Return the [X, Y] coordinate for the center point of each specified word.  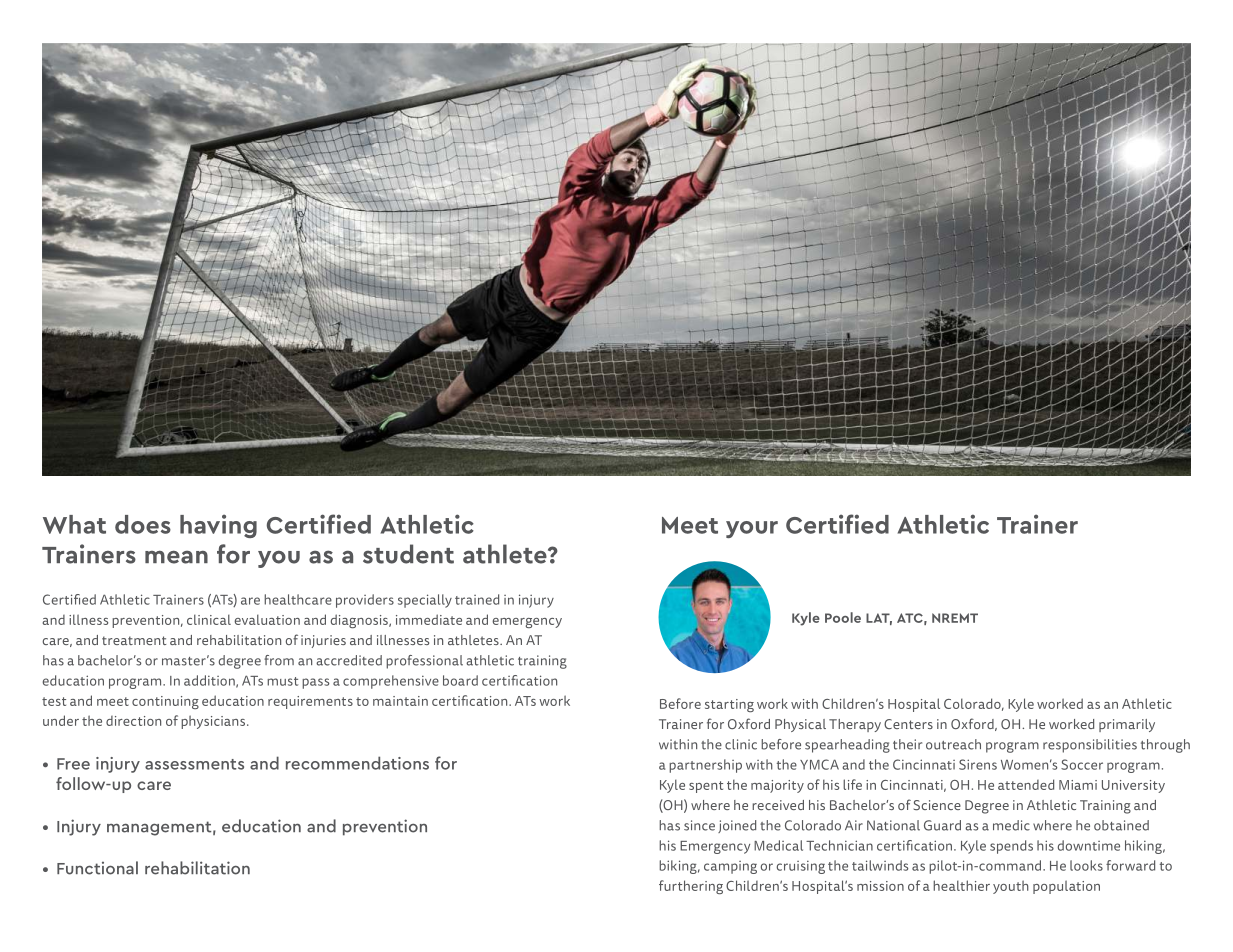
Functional [97, 868]
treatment [134, 640]
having [218, 526]
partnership [705, 766]
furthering [691, 887]
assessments [194, 764]
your [752, 529]
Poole [843, 617]
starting [729, 705]
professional [424, 662]
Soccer [1082, 764]
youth [1011, 887]
